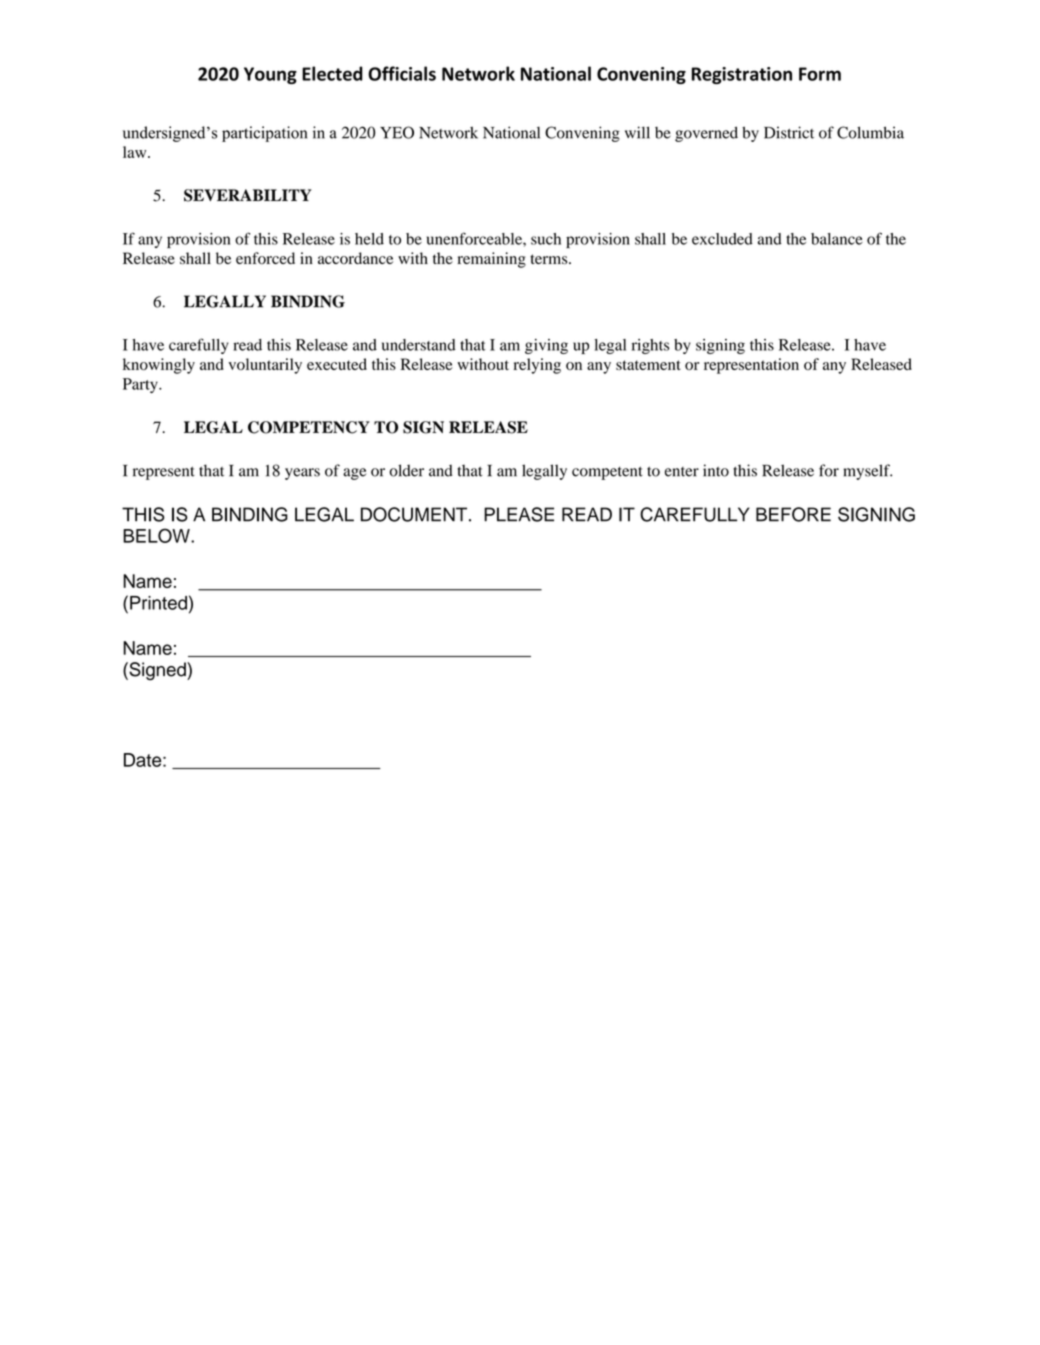  What do you see at coordinates (837, 239) in the document?
I see `balance` at bounding box center [837, 239].
